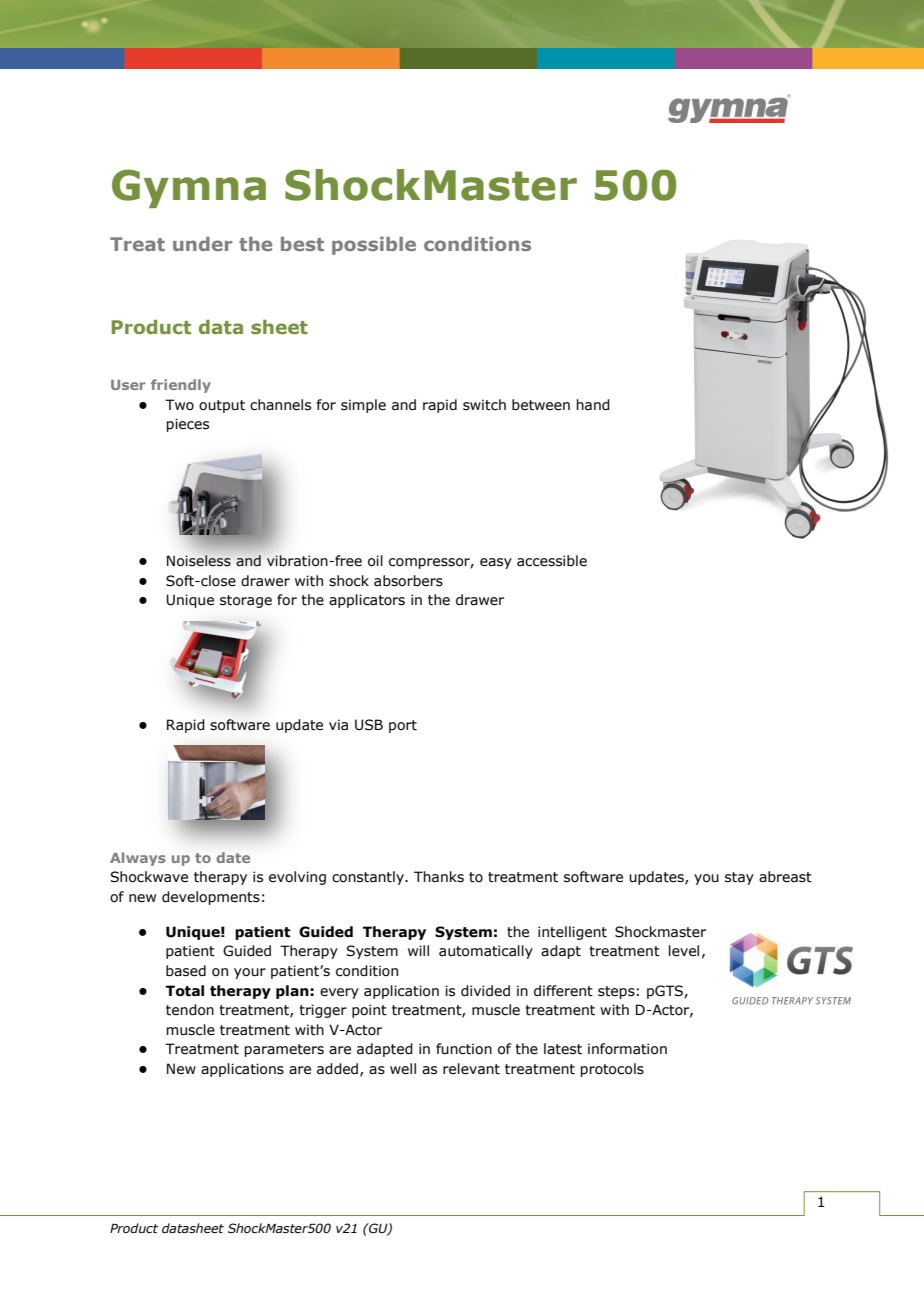  What do you see at coordinates (190, 1010) in the screenshot?
I see `tendon` at bounding box center [190, 1010].
